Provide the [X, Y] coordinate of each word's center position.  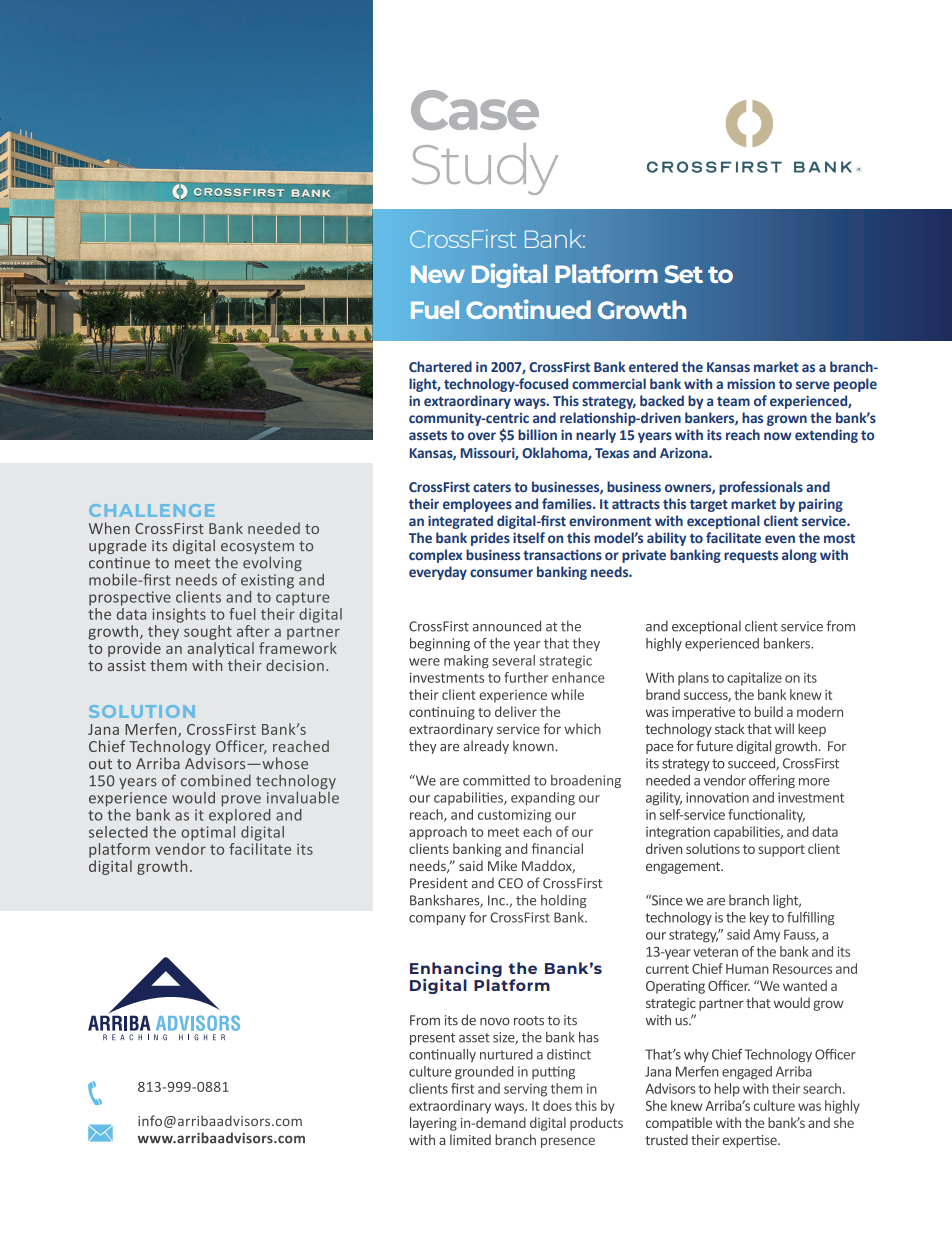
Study [485, 169]
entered [653, 367]
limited [470, 1139]
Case [475, 110]
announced [507, 626]
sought [208, 632]
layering [433, 1124]
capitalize [754, 679]
